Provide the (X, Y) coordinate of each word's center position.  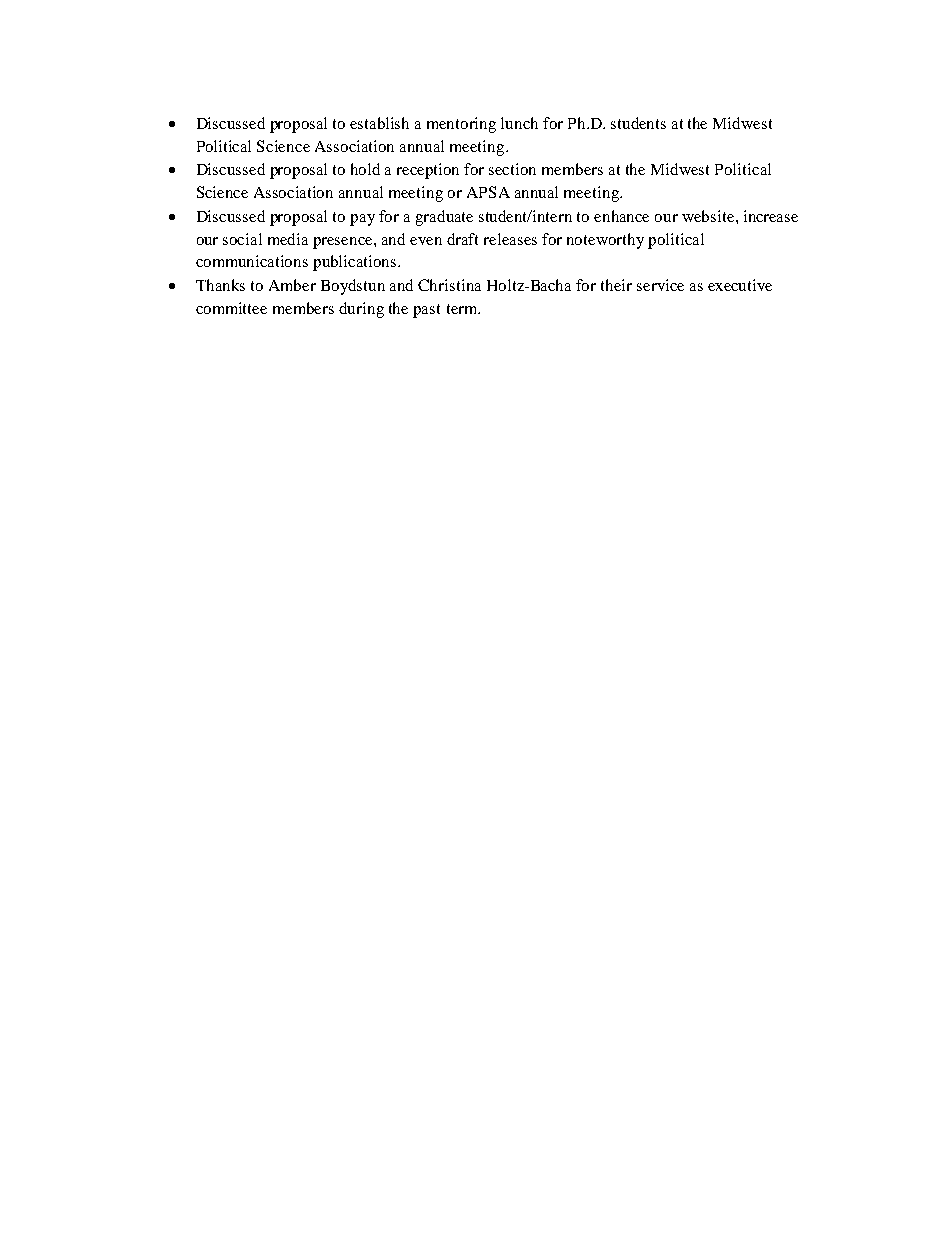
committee (231, 308)
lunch (519, 123)
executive (740, 285)
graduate (444, 218)
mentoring (461, 125)
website (709, 216)
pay (362, 220)
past (426, 311)
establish (379, 123)
